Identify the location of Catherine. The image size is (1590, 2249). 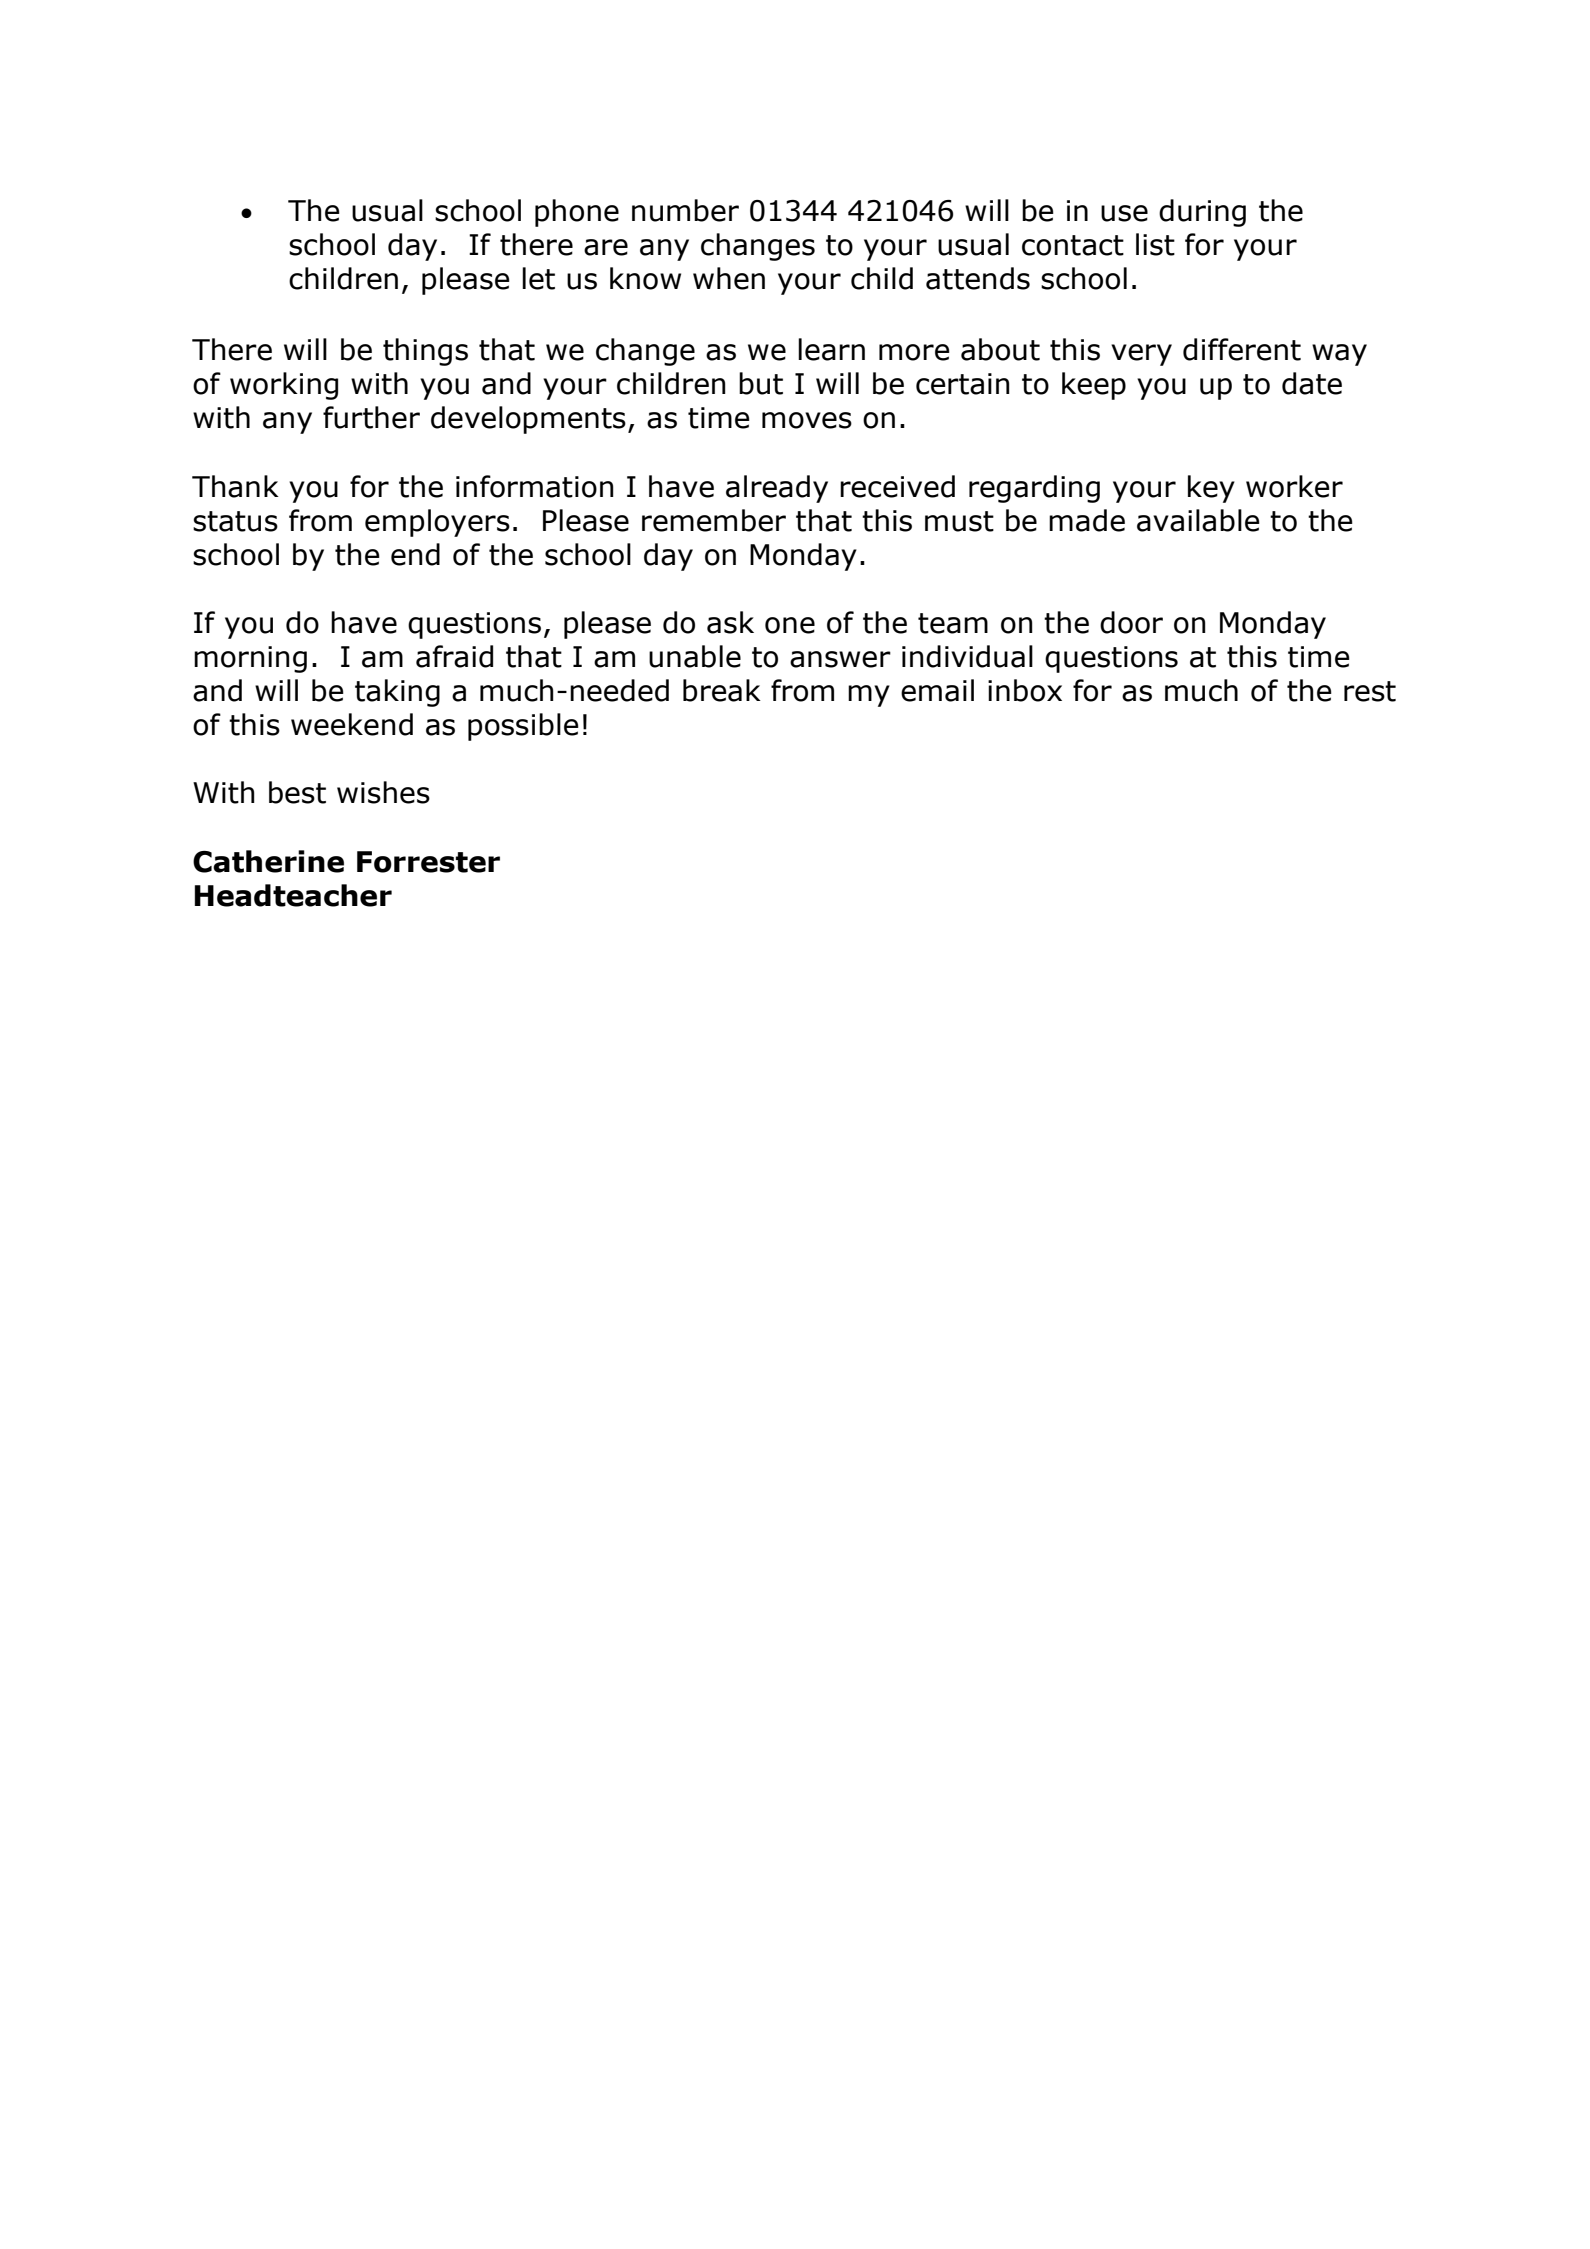
(268, 861).
